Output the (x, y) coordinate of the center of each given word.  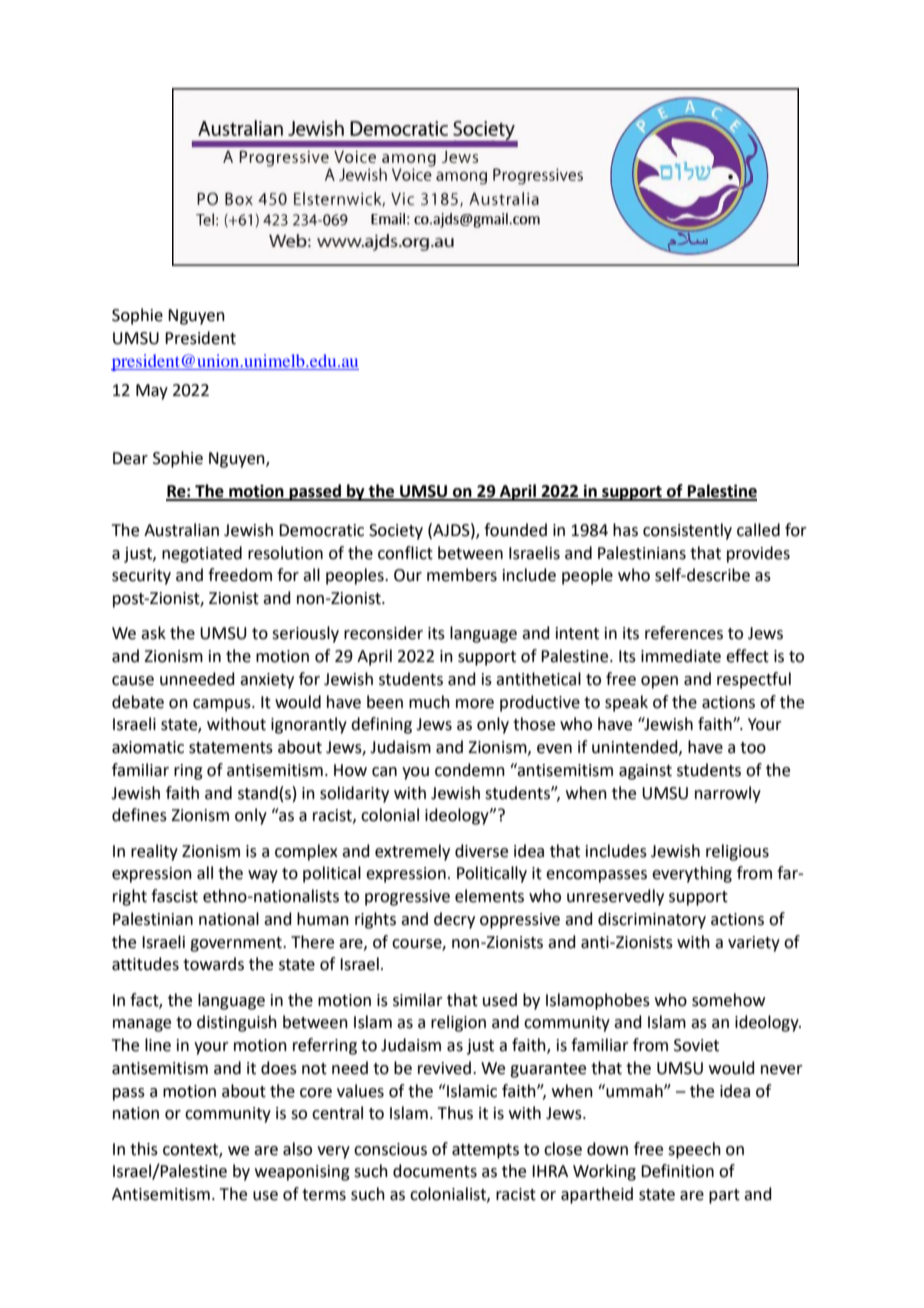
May (152, 392)
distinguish (237, 1023)
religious (737, 852)
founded (515, 530)
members (462, 575)
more (475, 704)
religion (458, 1023)
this (144, 1149)
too (753, 748)
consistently (687, 531)
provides (758, 554)
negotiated (202, 554)
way (263, 876)
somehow (728, 1000)
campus (223, 705)
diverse (481, 851)
